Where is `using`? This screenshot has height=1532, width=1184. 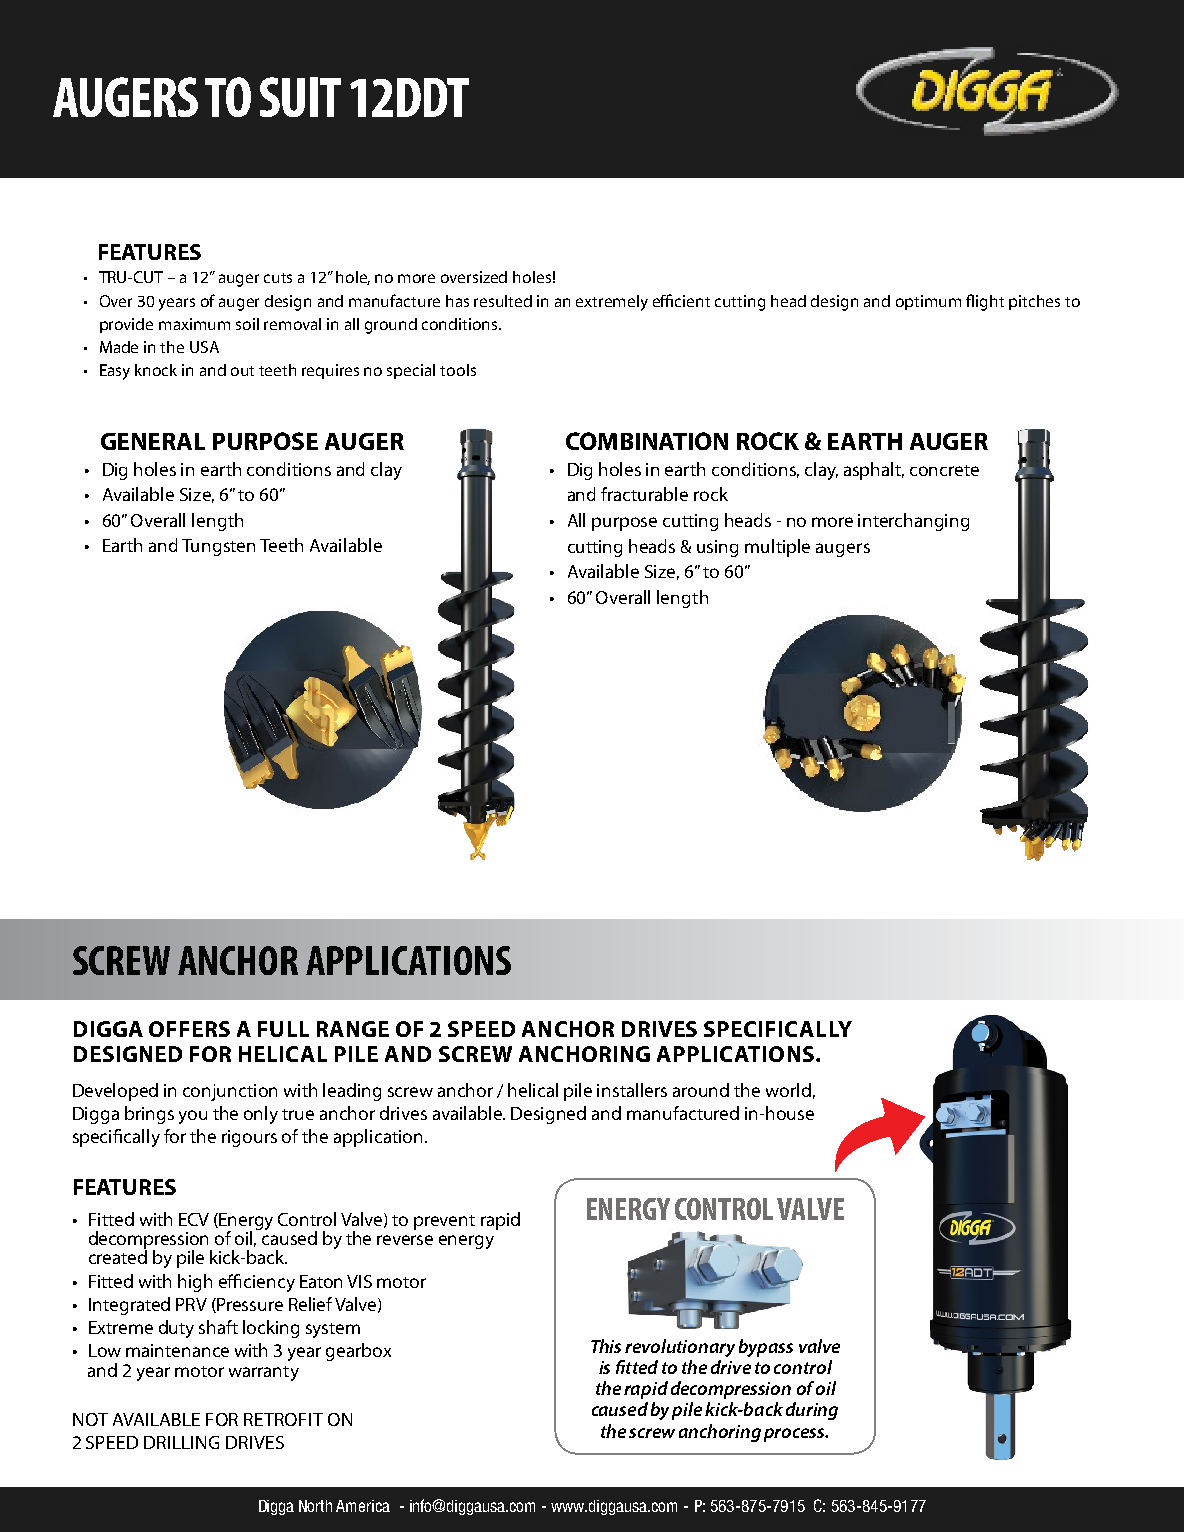 using is located at coordinates (717, 548).
